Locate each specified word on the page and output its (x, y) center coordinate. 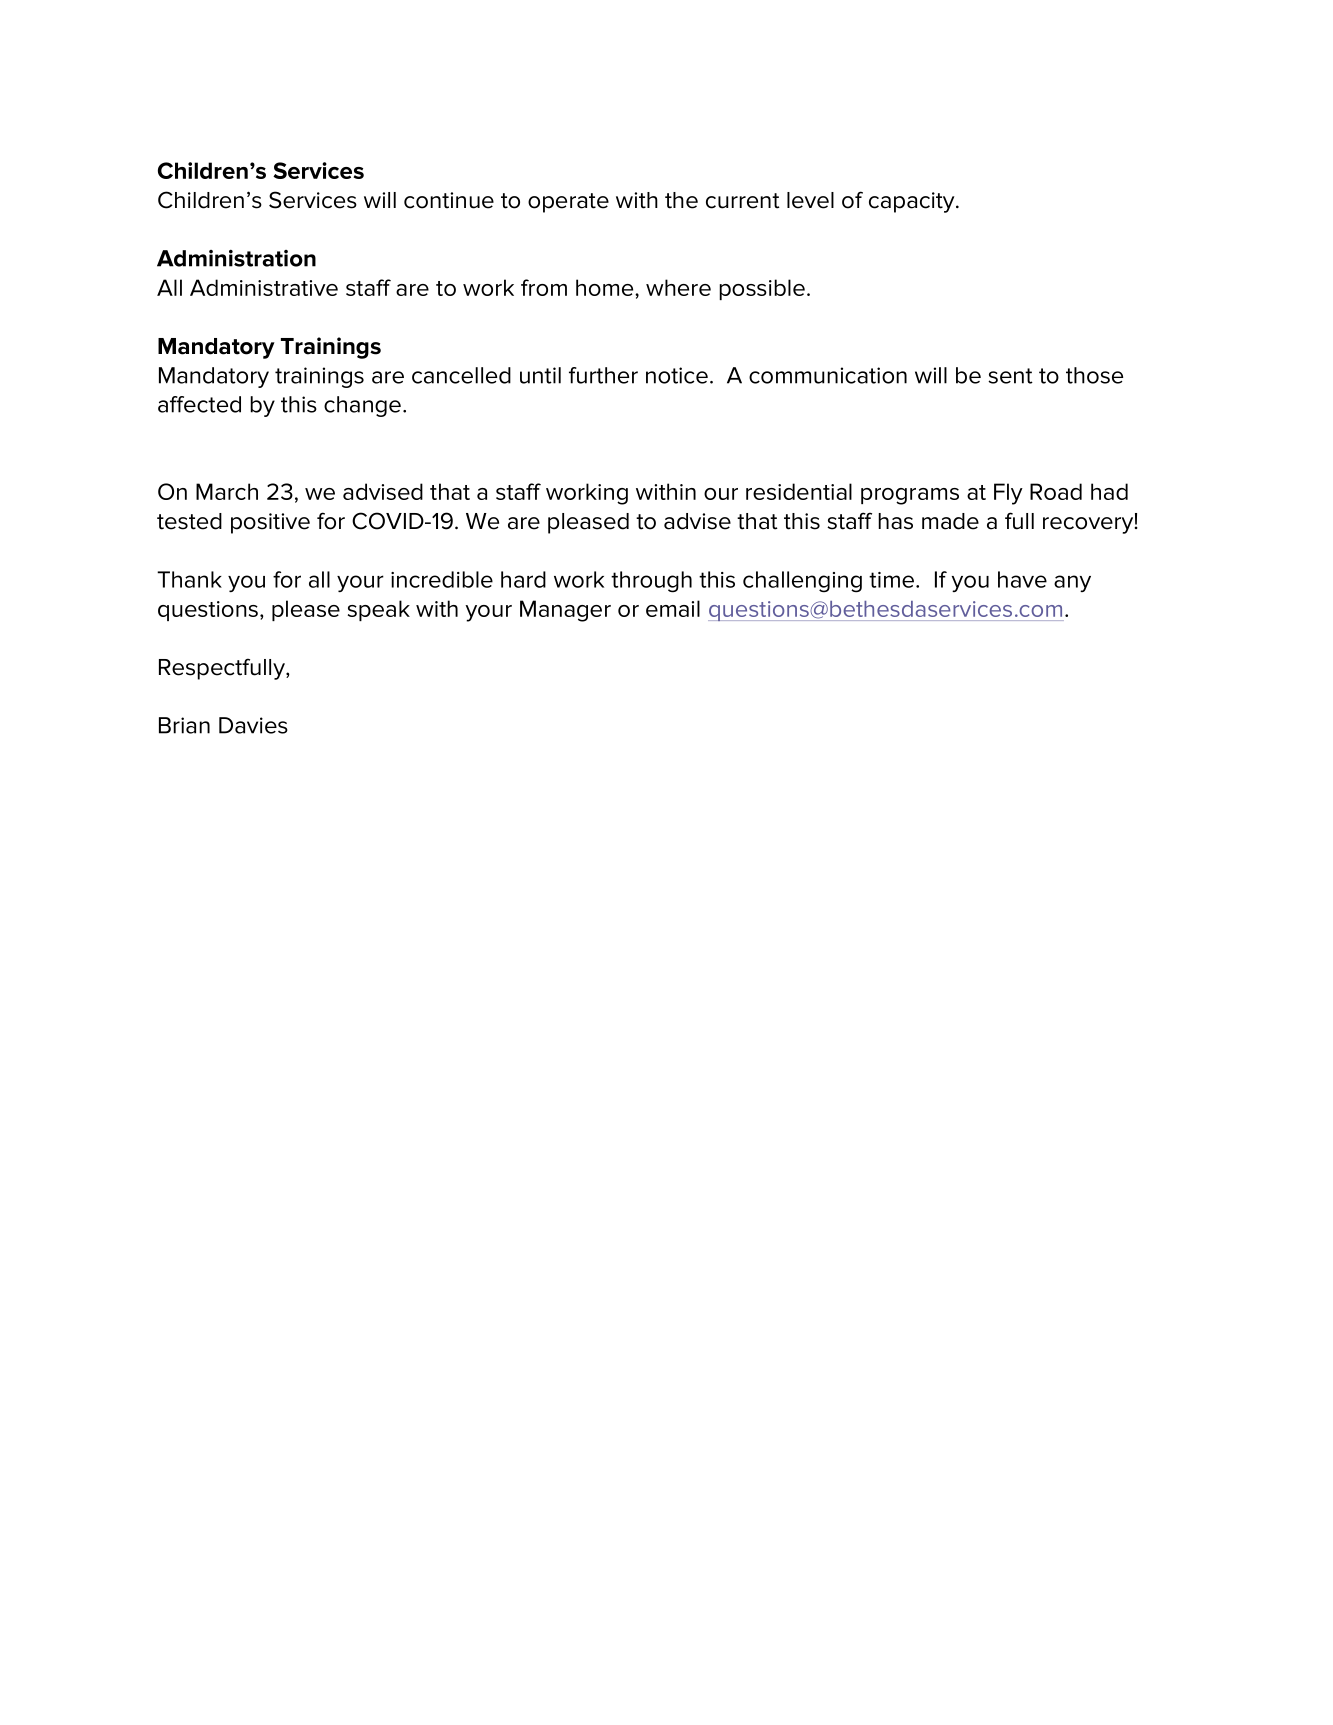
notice (677, 375)
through (651, 582)
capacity (913, 202)
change (362, 406)
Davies (253, 725)
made (950, 521)
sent (1010, 376)
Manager (565, 611)
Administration (236, 258)
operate (568, 203)
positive (270, 523)
